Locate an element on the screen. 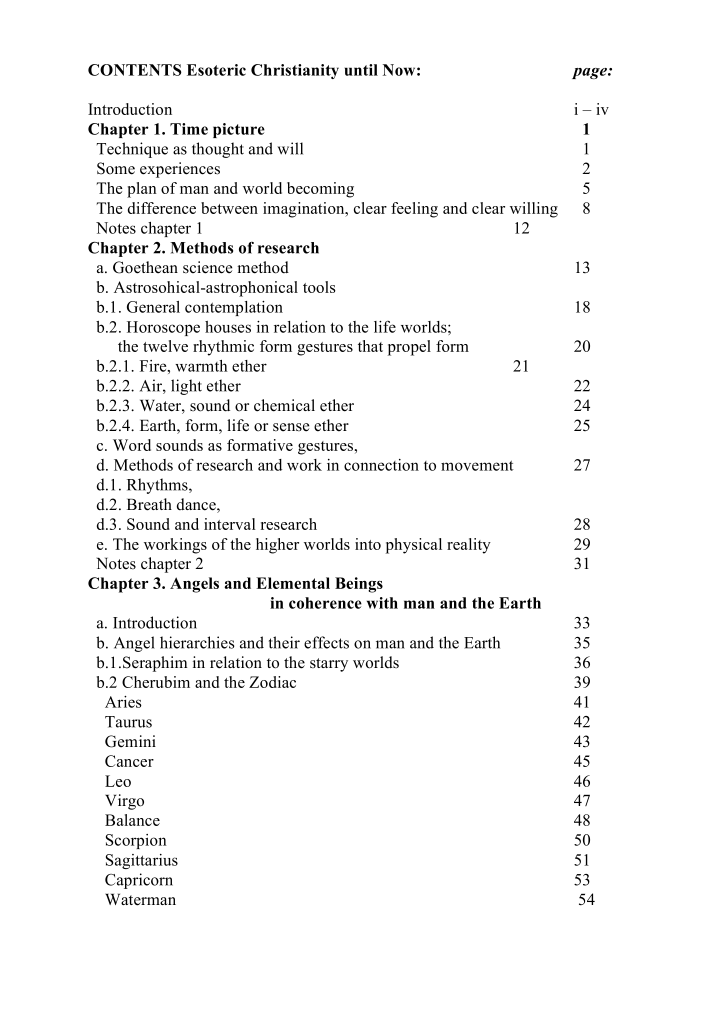 Image resolution: width=721 pixels, height=1022 pixels. Zodiac is located at coordinates (272, 682).
